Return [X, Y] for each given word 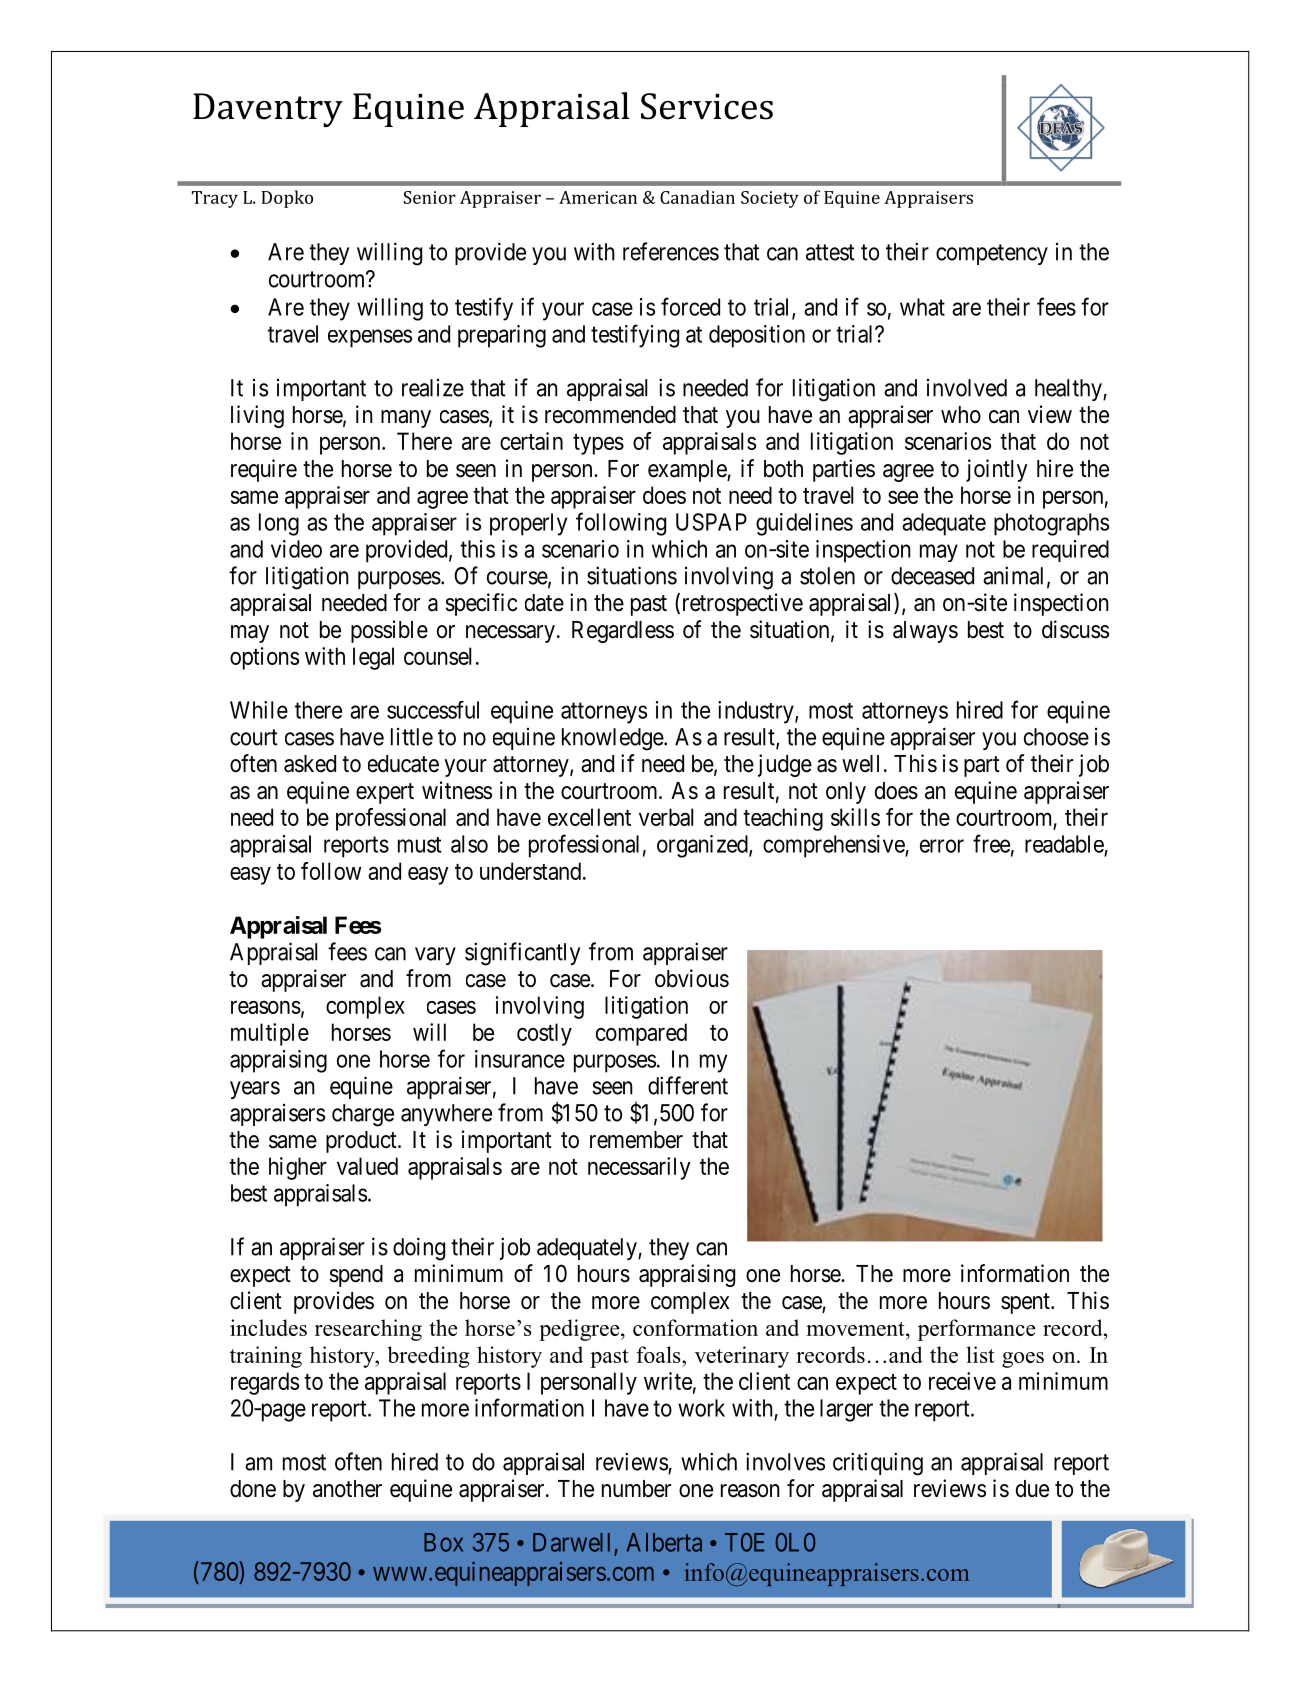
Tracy [215, 199]
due [1032, 1489]
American [598, 197]
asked [310, 764]
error [942, 846]
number [636, 1489]
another [347, 1489]
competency [992, 254]
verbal [666, 817]
